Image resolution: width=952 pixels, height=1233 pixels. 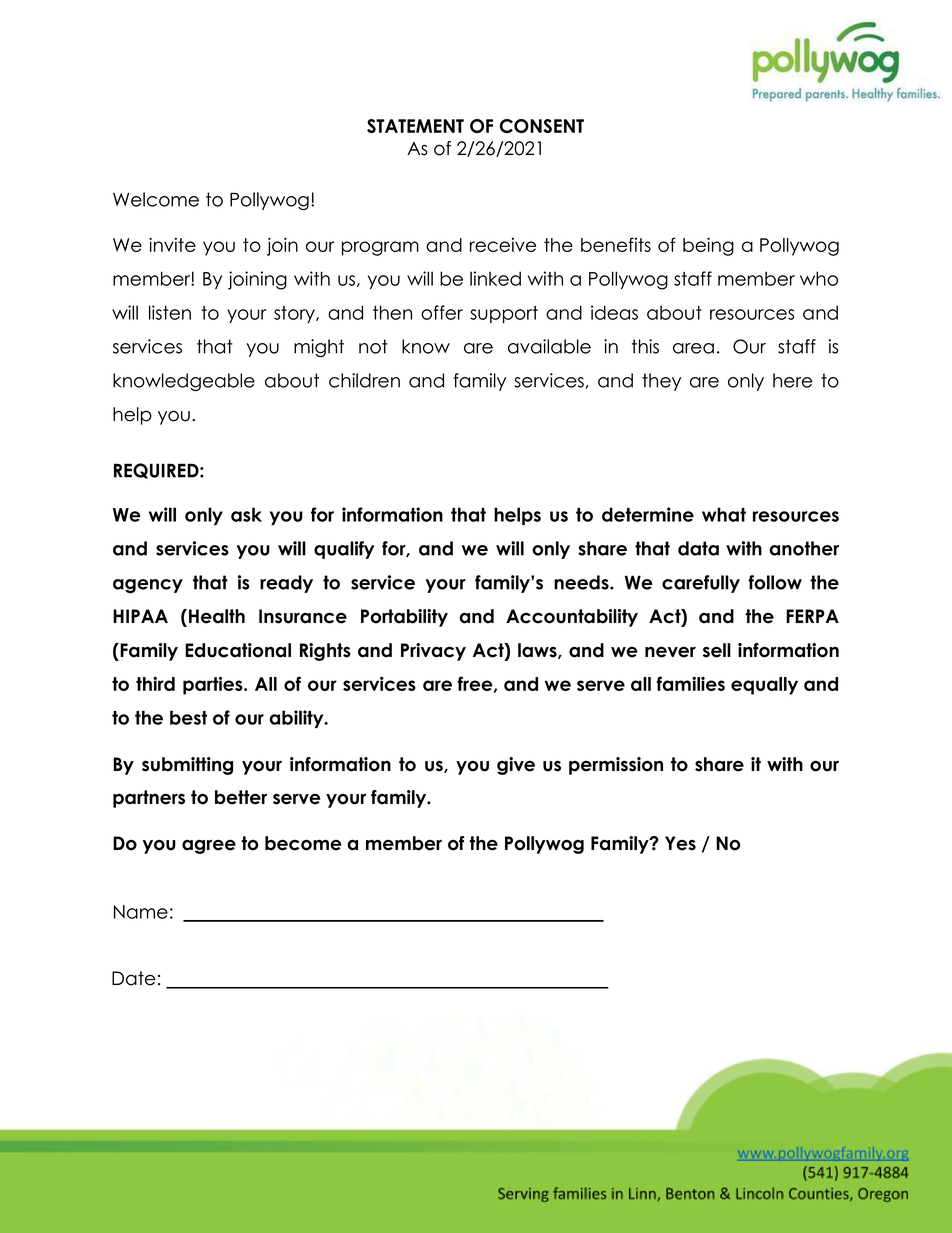 I want to click on ask, so click(x=246, y=514).
